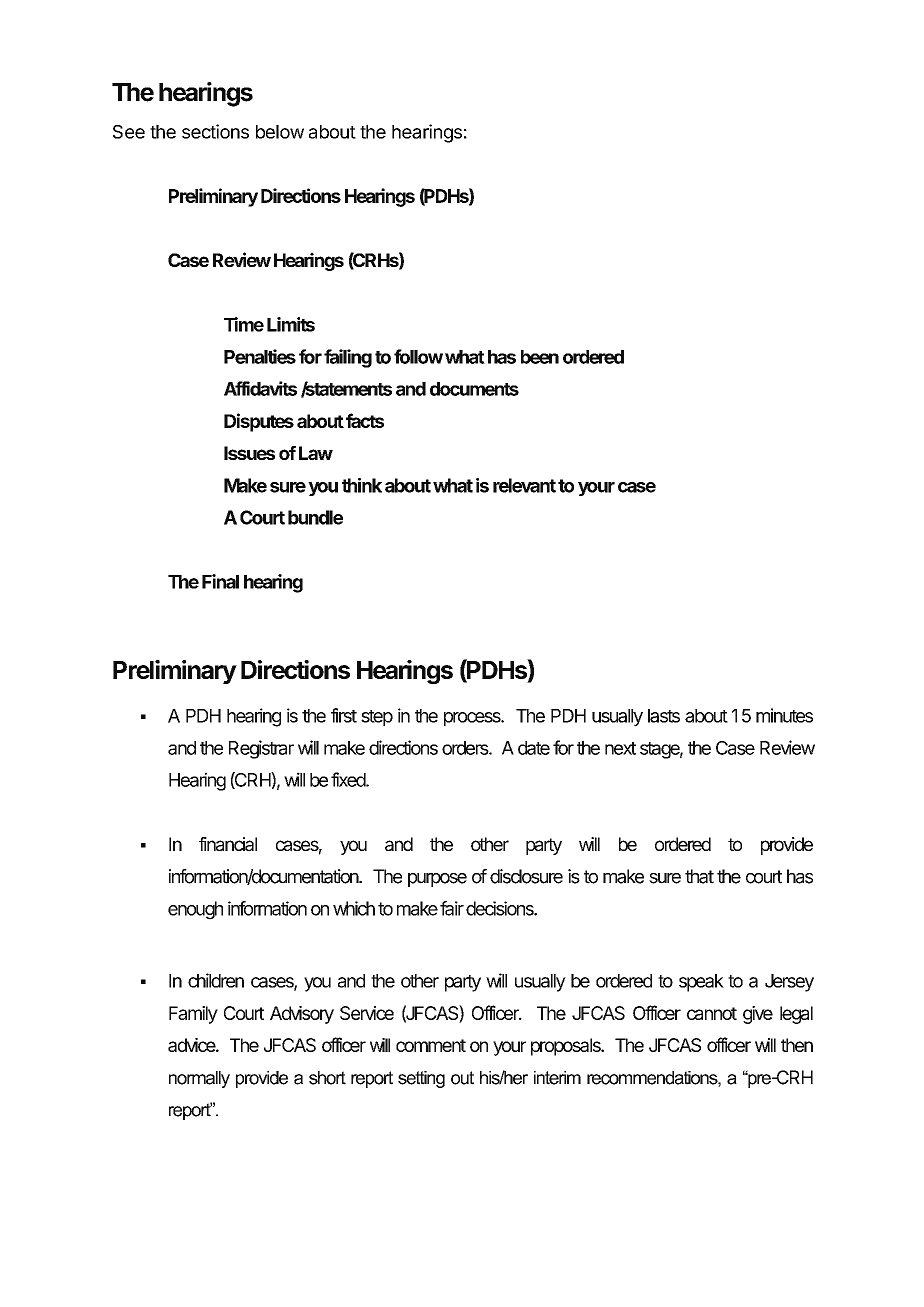 Image resolution: width=924 pixels, height=1307 pixels. I want to click on below, so click(280, 132).
